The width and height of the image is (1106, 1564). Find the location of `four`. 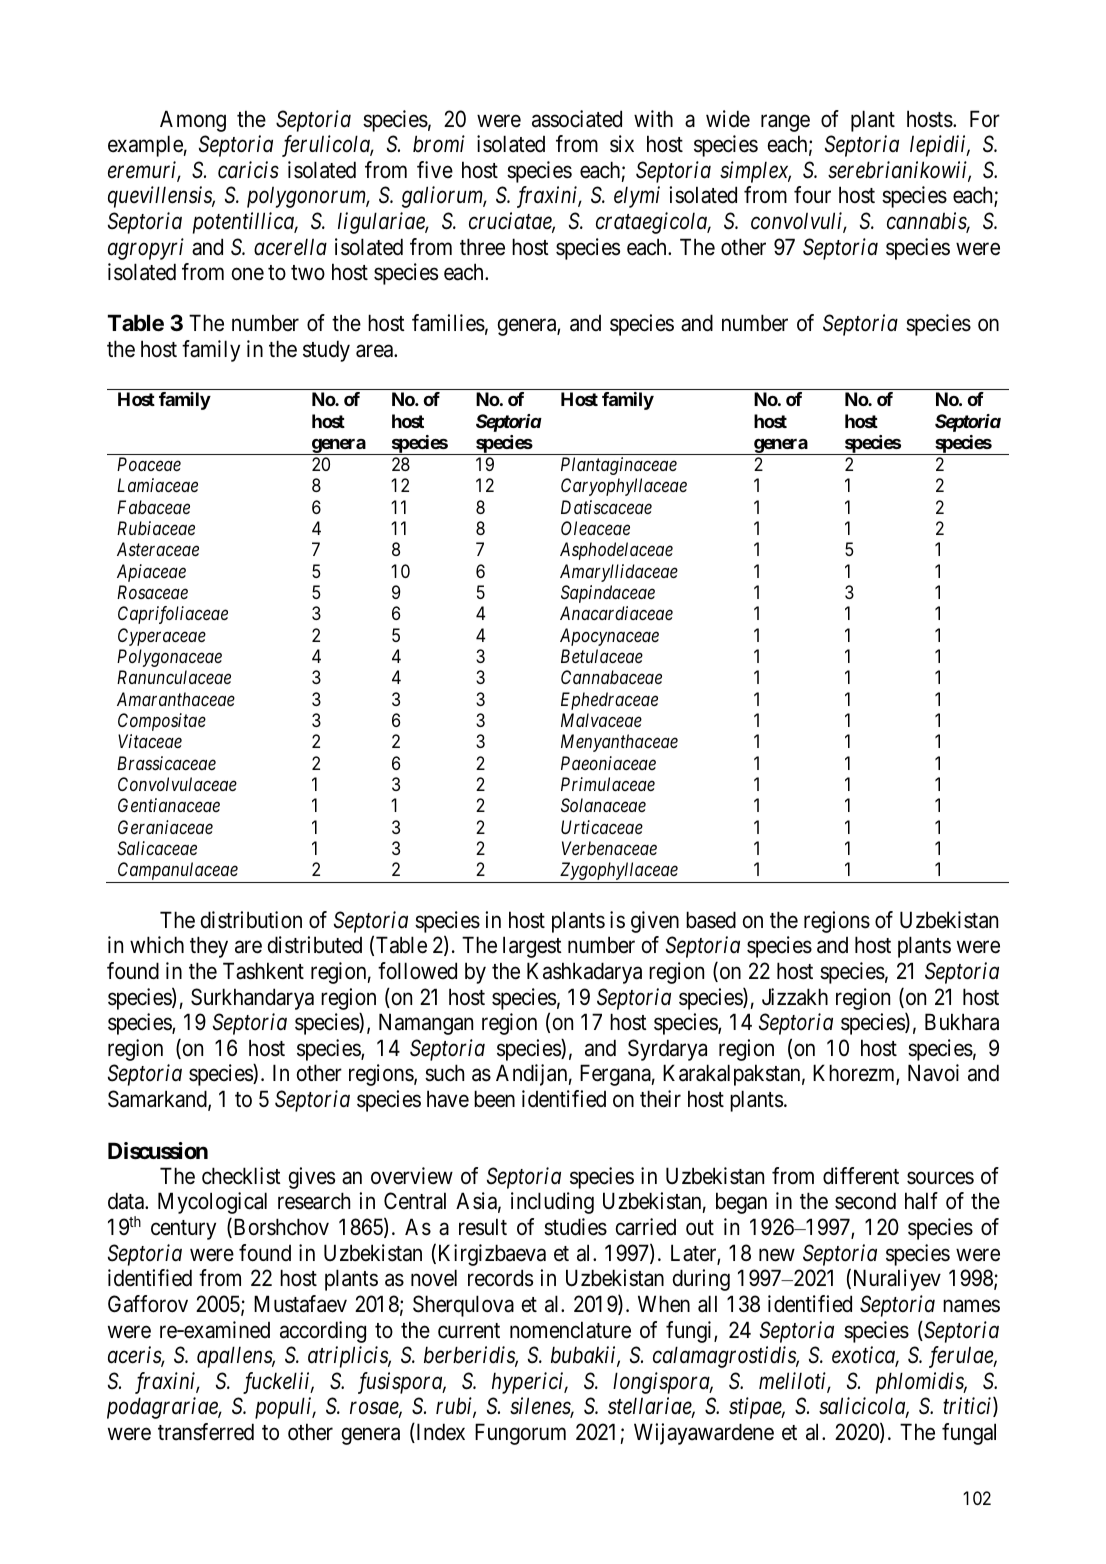

four is located at coordinates (812, 195).
